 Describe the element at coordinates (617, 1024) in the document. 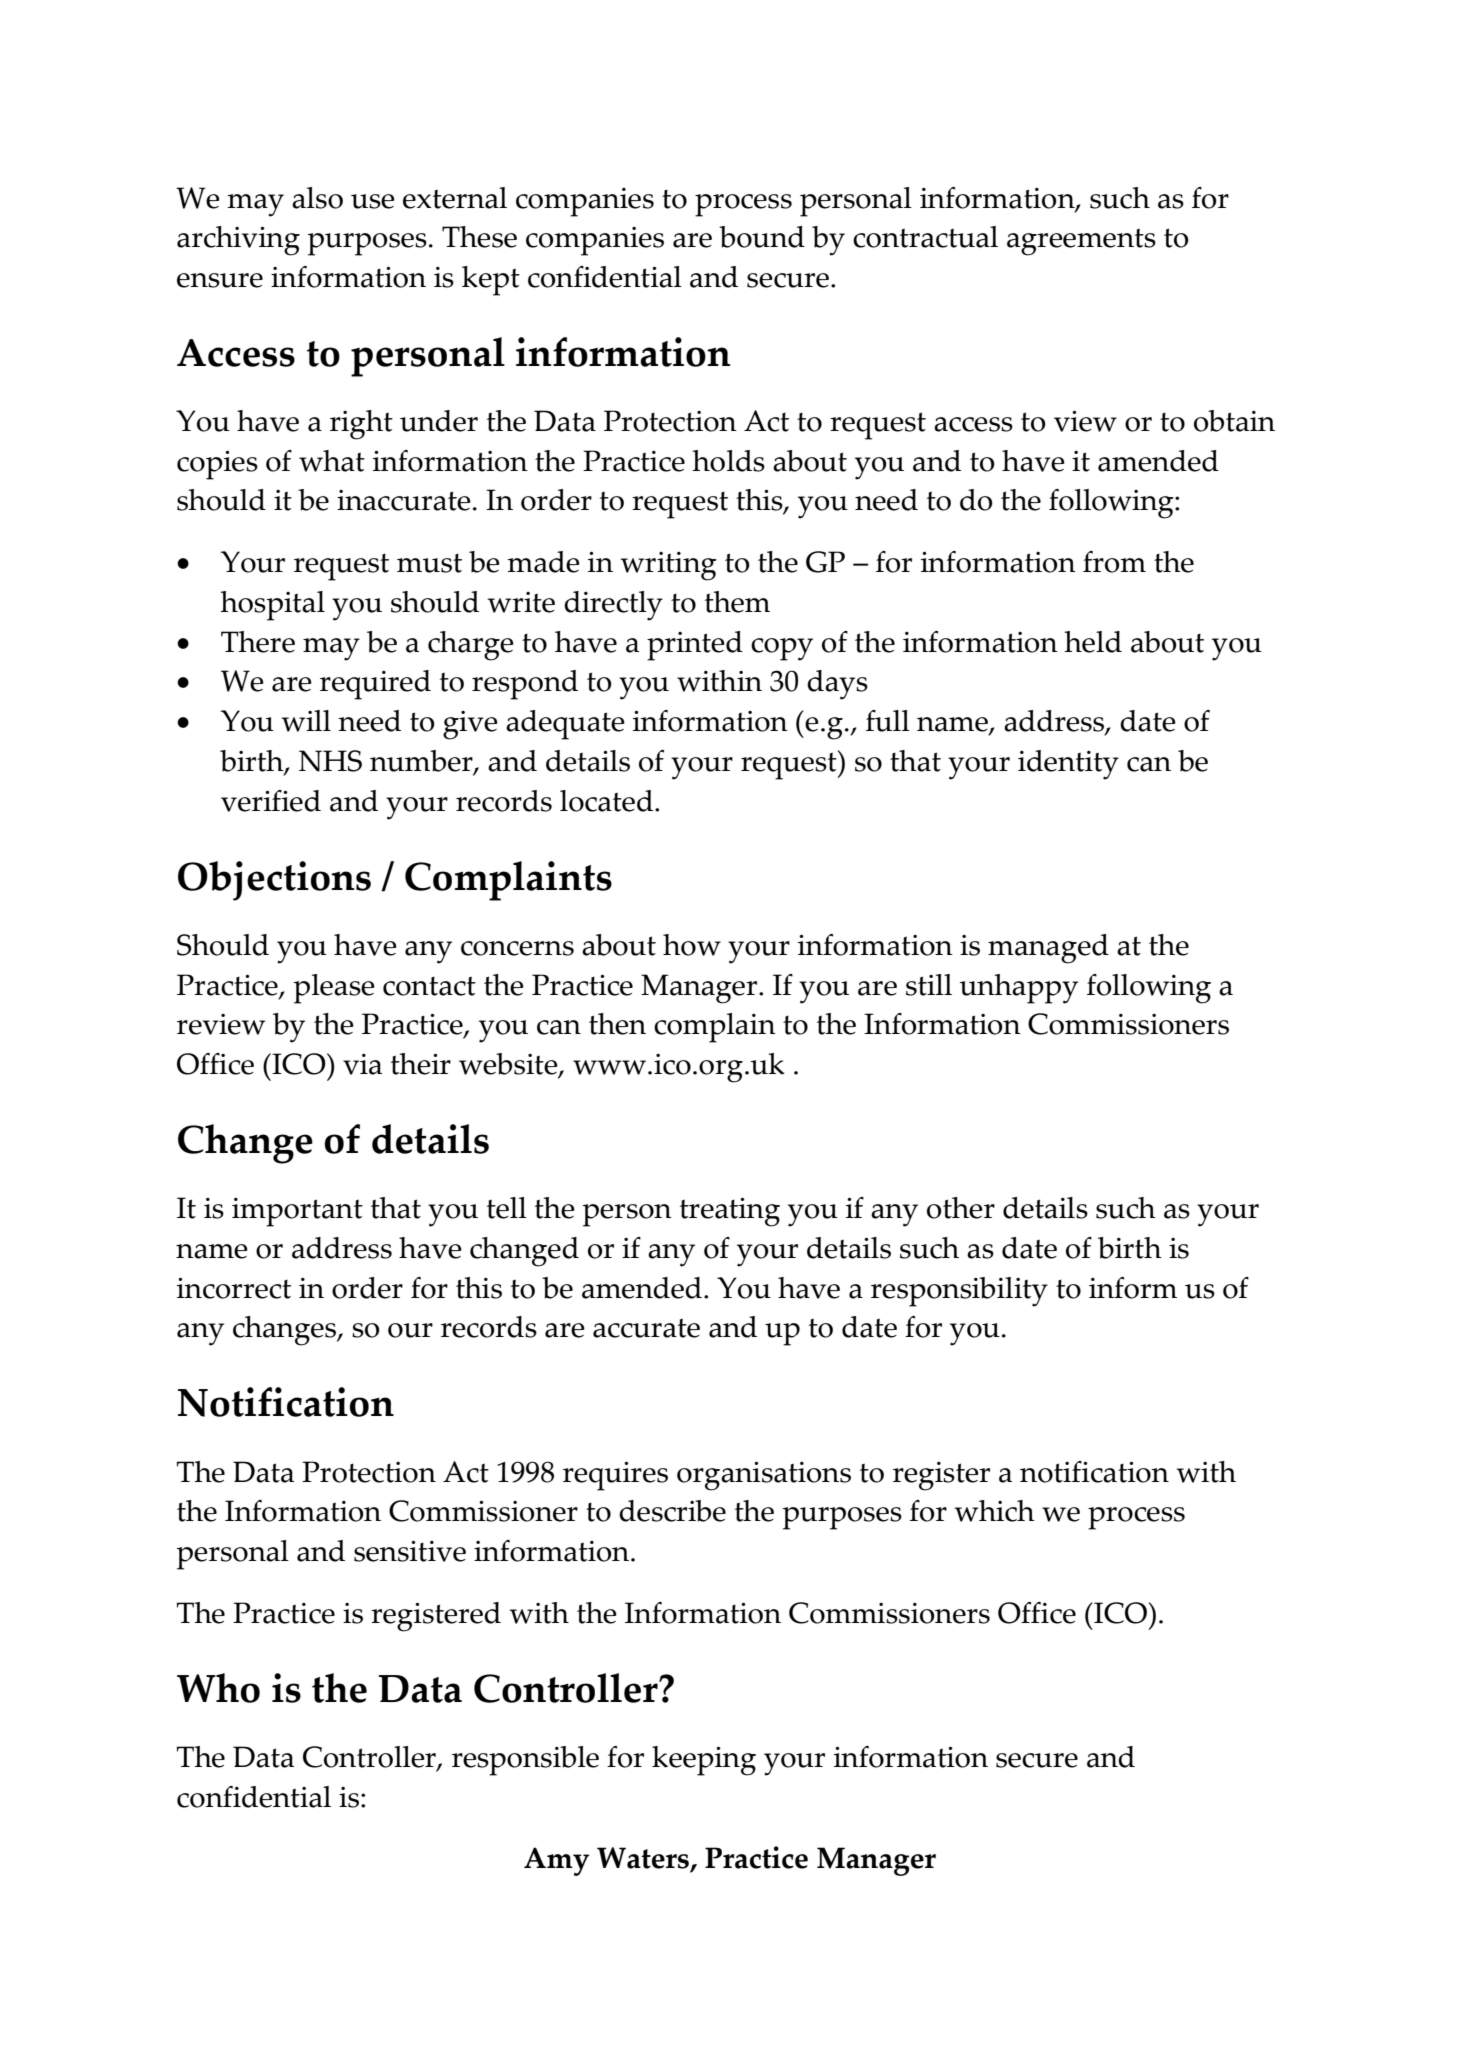

I see `then` at that location.
